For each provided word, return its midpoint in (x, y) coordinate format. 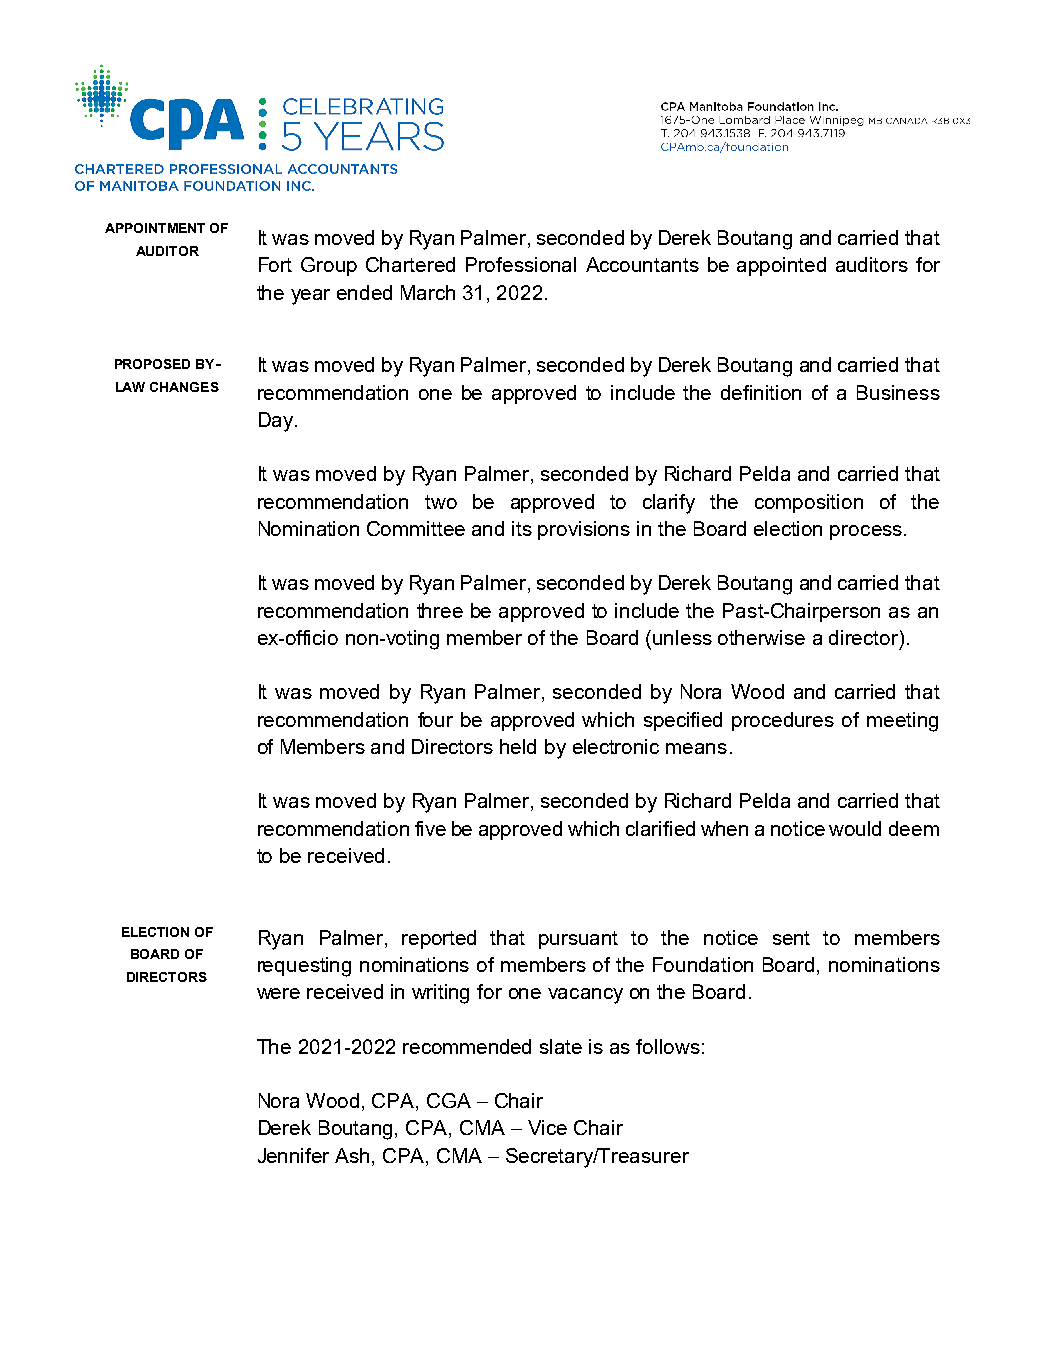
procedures (783, 721)
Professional (521, 264)
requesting (304, 967)
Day (277, 422)
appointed (781, 266)
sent (791, 938)
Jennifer (293, 1155)
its (522, 528)
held (518, 746)
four (435, 719)
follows (668, 1046)
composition (809, 503)
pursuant (578, 940)
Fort (275, 264)
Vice (547, 1127)
